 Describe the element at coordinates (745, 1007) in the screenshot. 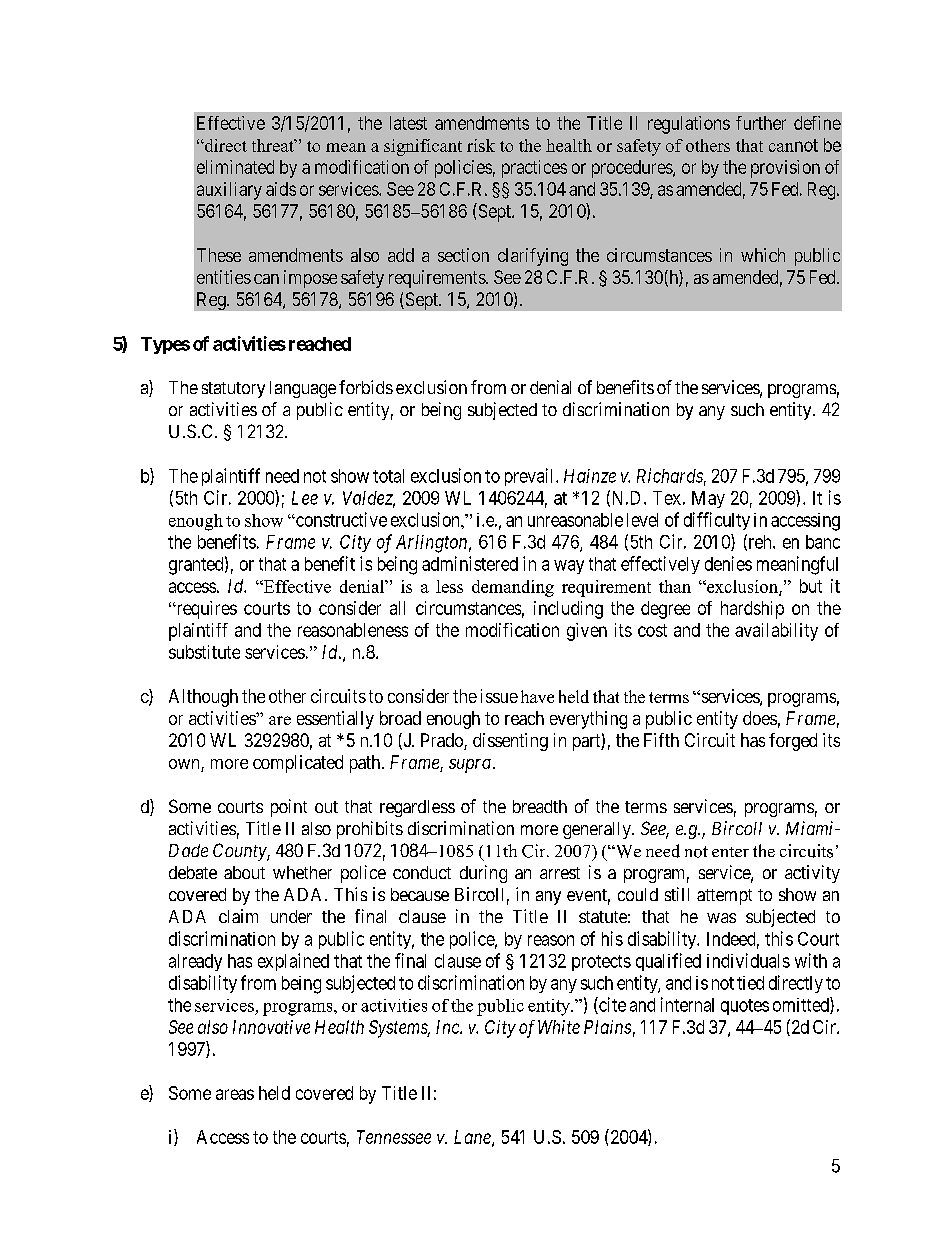

I see `quotes` at that location.
